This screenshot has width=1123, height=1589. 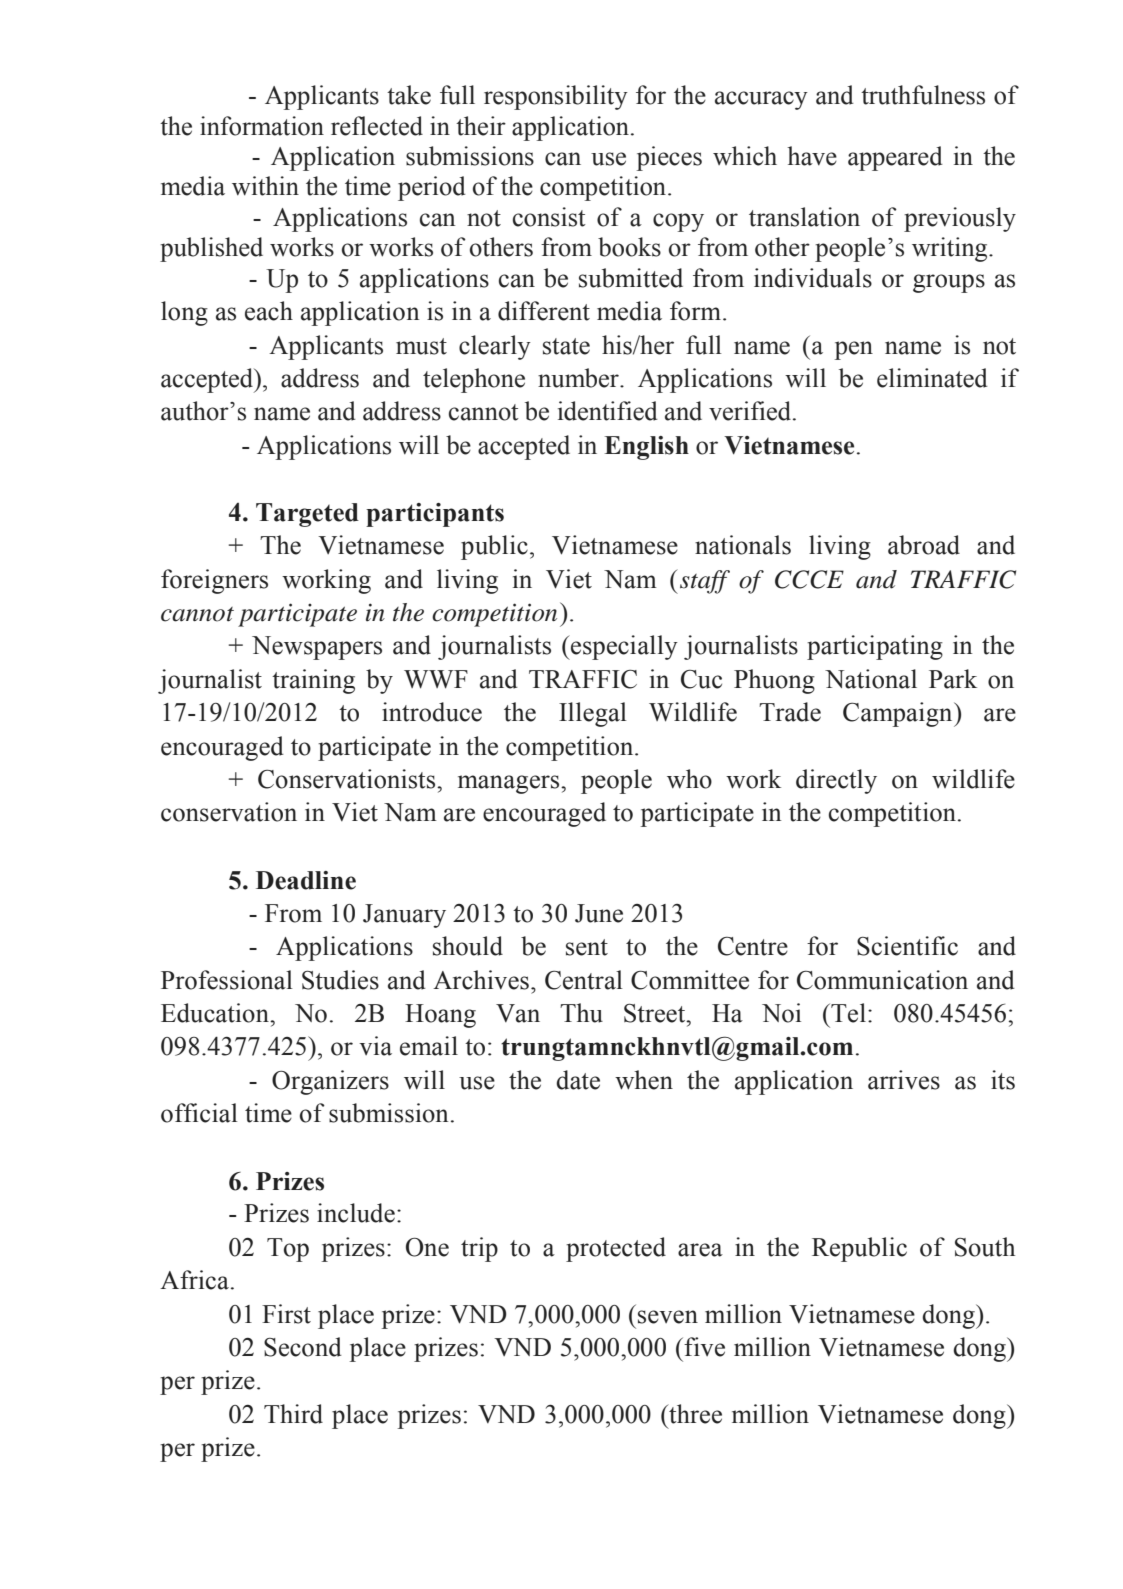 What do you see at coordinates (265, 186) in the screenshot?
I see `within` at bounding box center [265, 186].
